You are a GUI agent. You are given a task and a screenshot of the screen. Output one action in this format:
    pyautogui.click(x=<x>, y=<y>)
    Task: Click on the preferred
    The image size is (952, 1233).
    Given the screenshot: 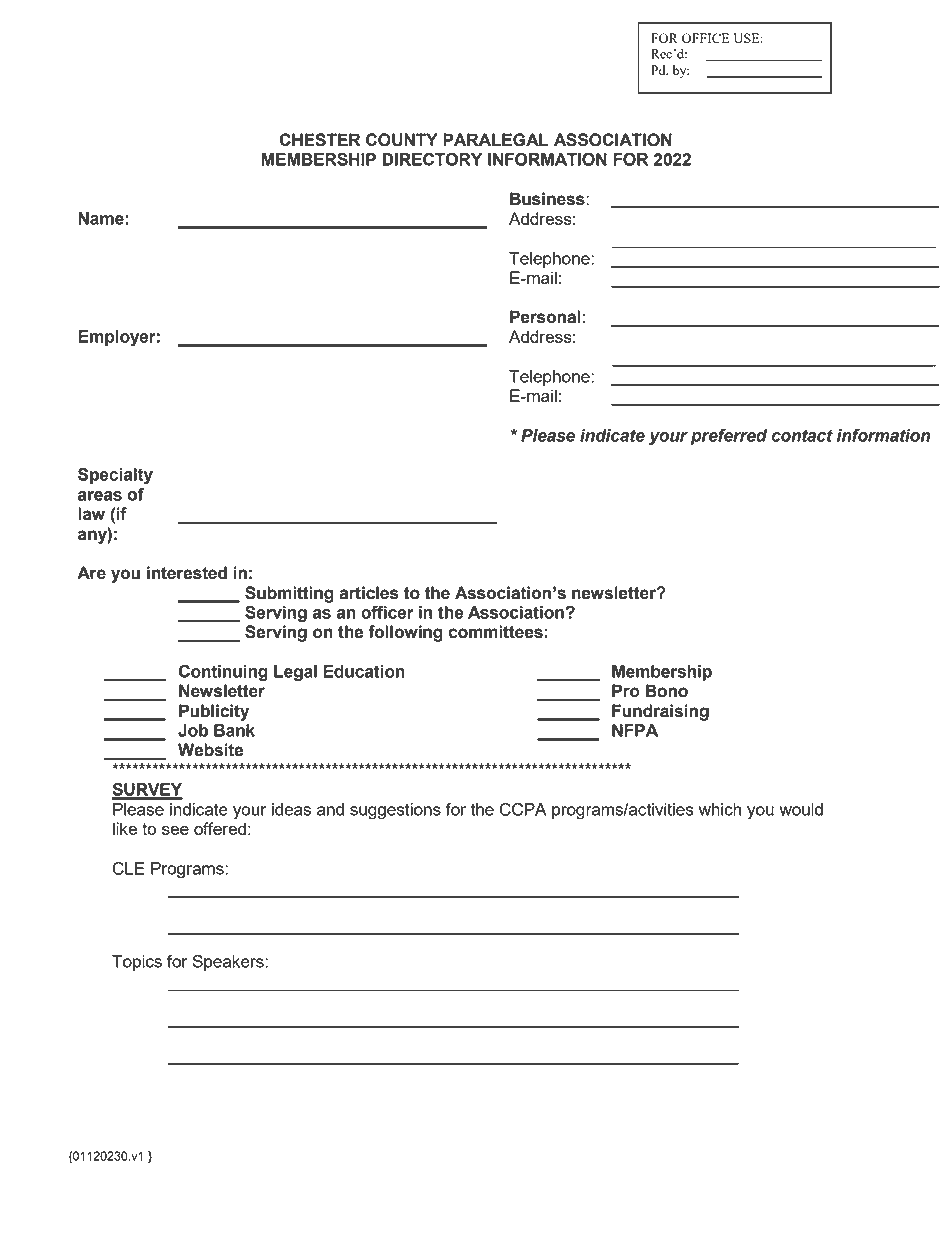 What is the action you would take?
    pyautogui.click(x=729, y=437)
